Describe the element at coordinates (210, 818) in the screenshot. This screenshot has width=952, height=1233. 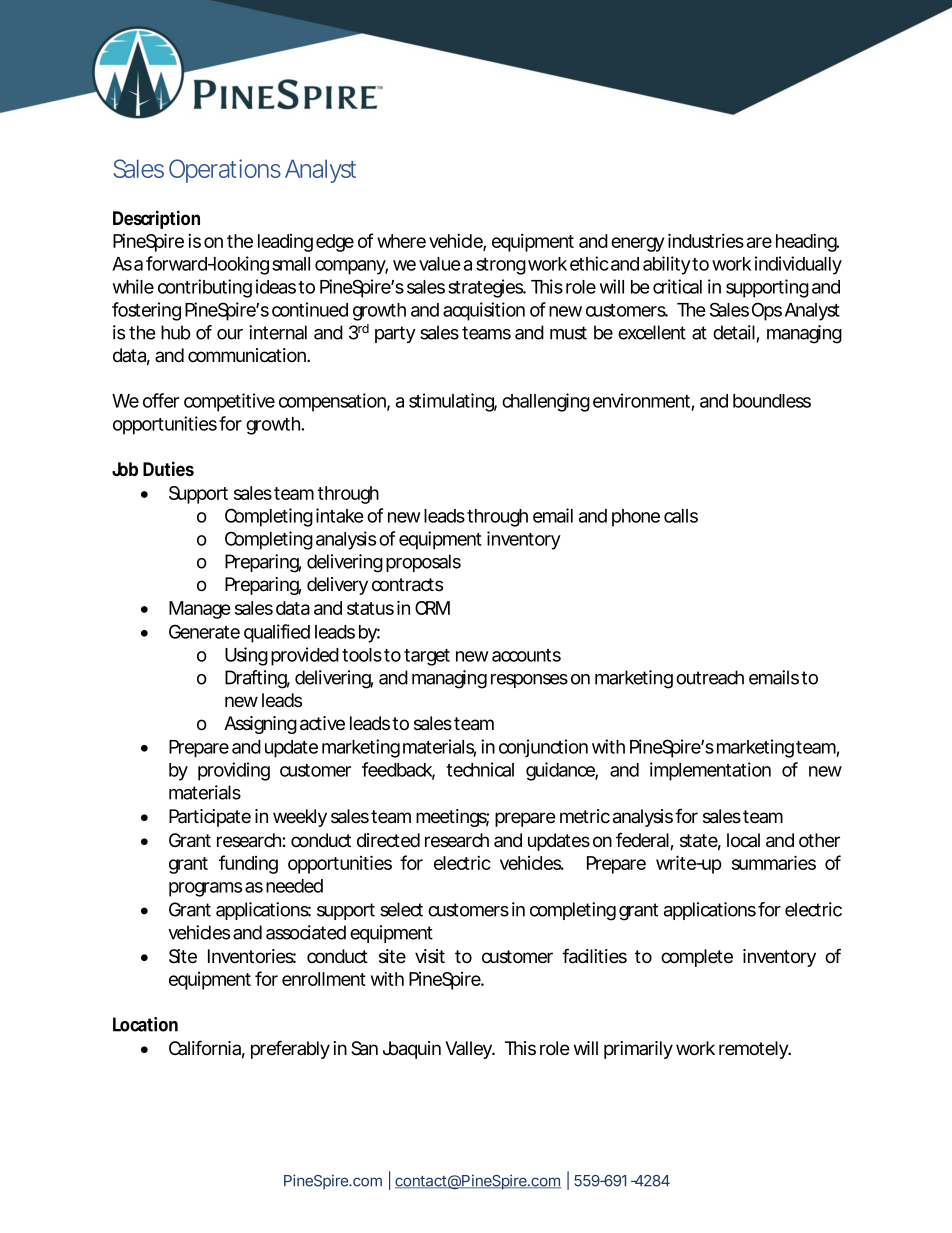
I see `Participate` at that location.
